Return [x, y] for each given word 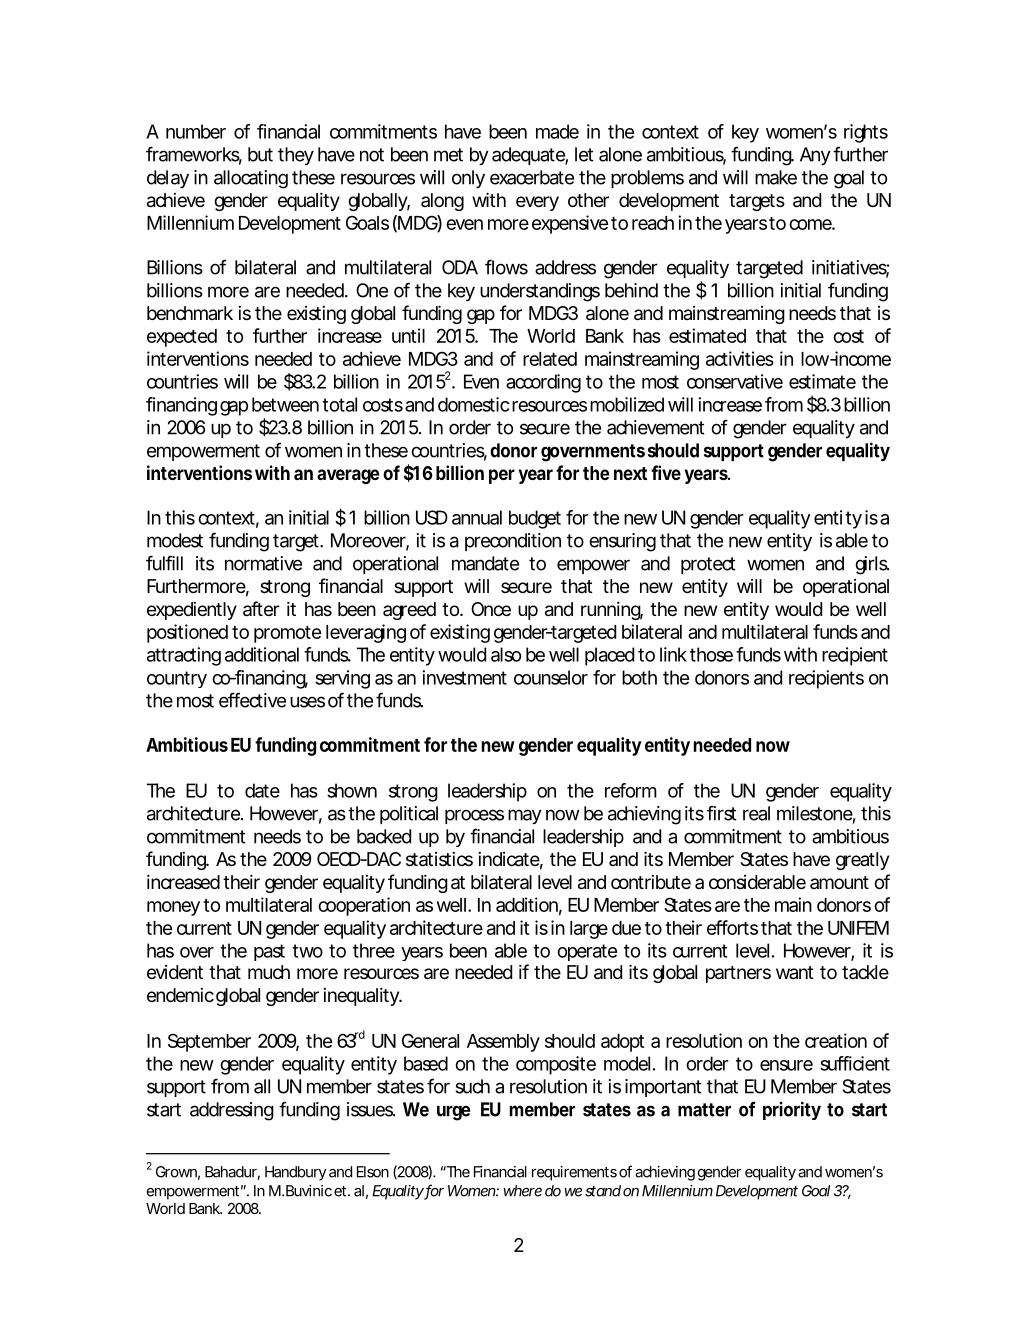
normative [263, 563]
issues [371, 1109]
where [522, 1191]
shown [352, 790]
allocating [251, 179]
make [776, 177]
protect [708, 565]
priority [792, 1110]
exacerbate [532, 177]
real [756, 813]
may [525, 816]
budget [535, 519]
